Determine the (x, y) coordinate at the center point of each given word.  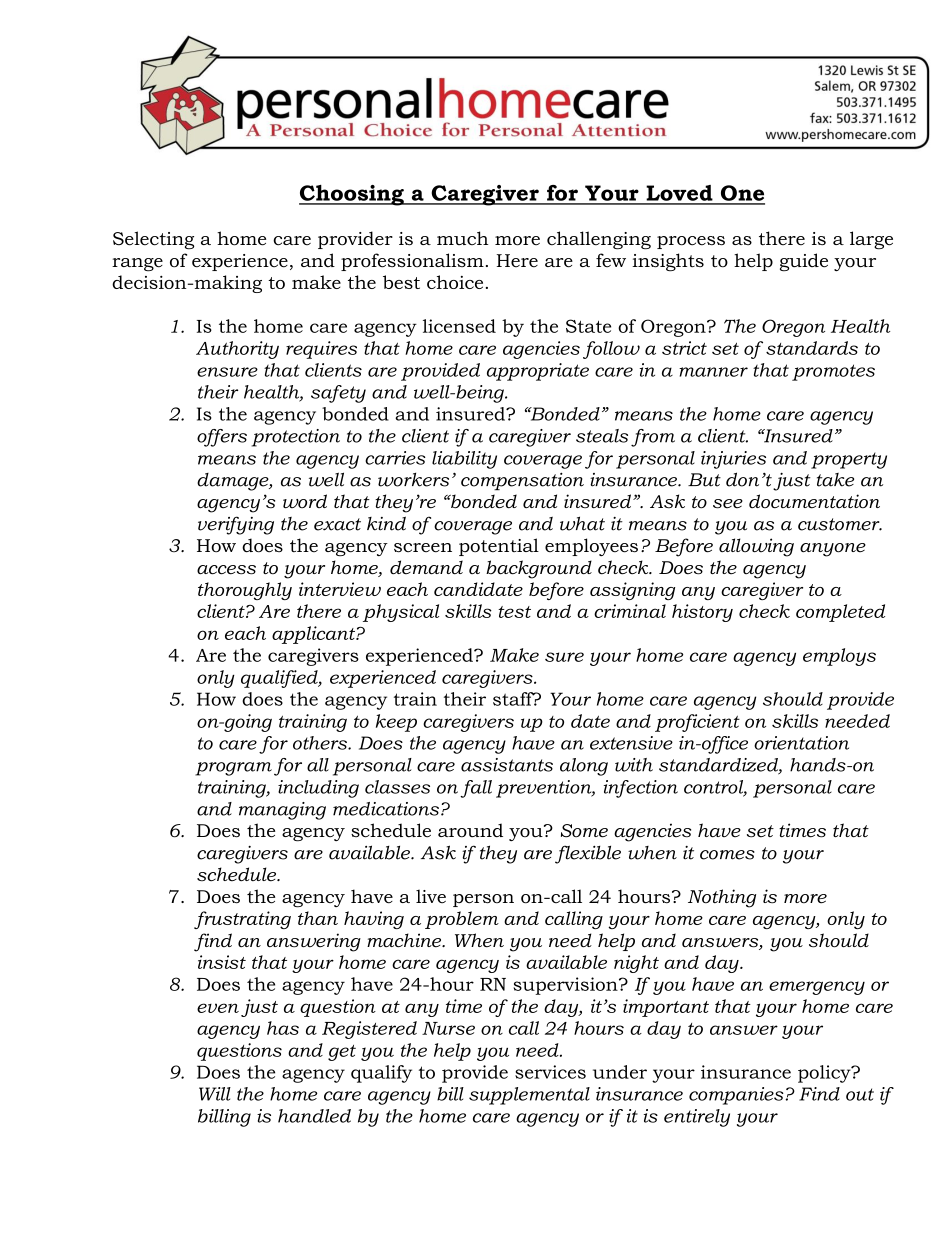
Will (215, 1094)
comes (727, 855)
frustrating (242, 920)
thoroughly (245, 591)
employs (839, 657)
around (470, 830)
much (462, 238)
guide (804, 262)
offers (222, 438)
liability (464, 460)
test (514, 612)
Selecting (153, 240)
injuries (733, 460)
